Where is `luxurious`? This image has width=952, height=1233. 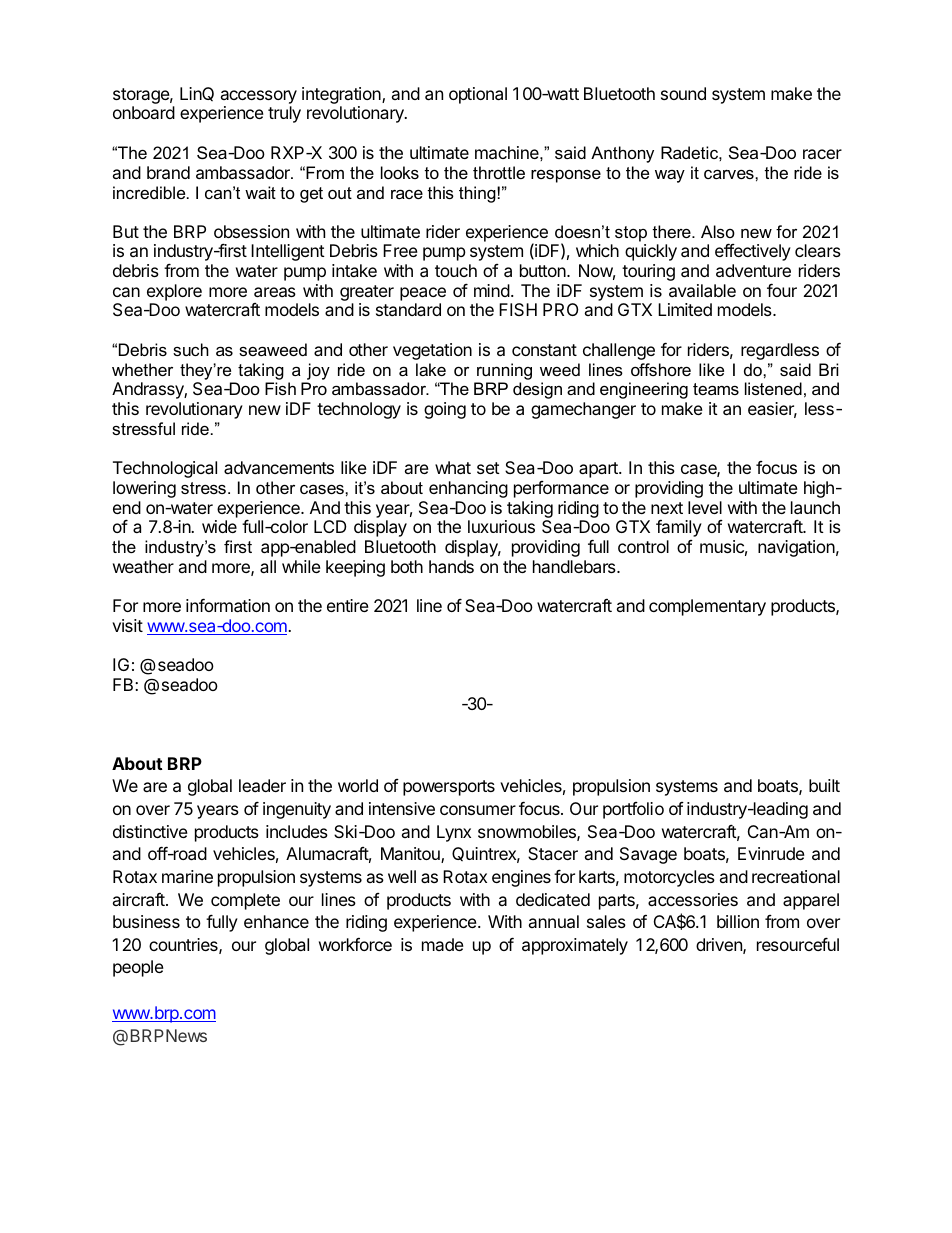
luxurious is located at coordinates (501, 526).
